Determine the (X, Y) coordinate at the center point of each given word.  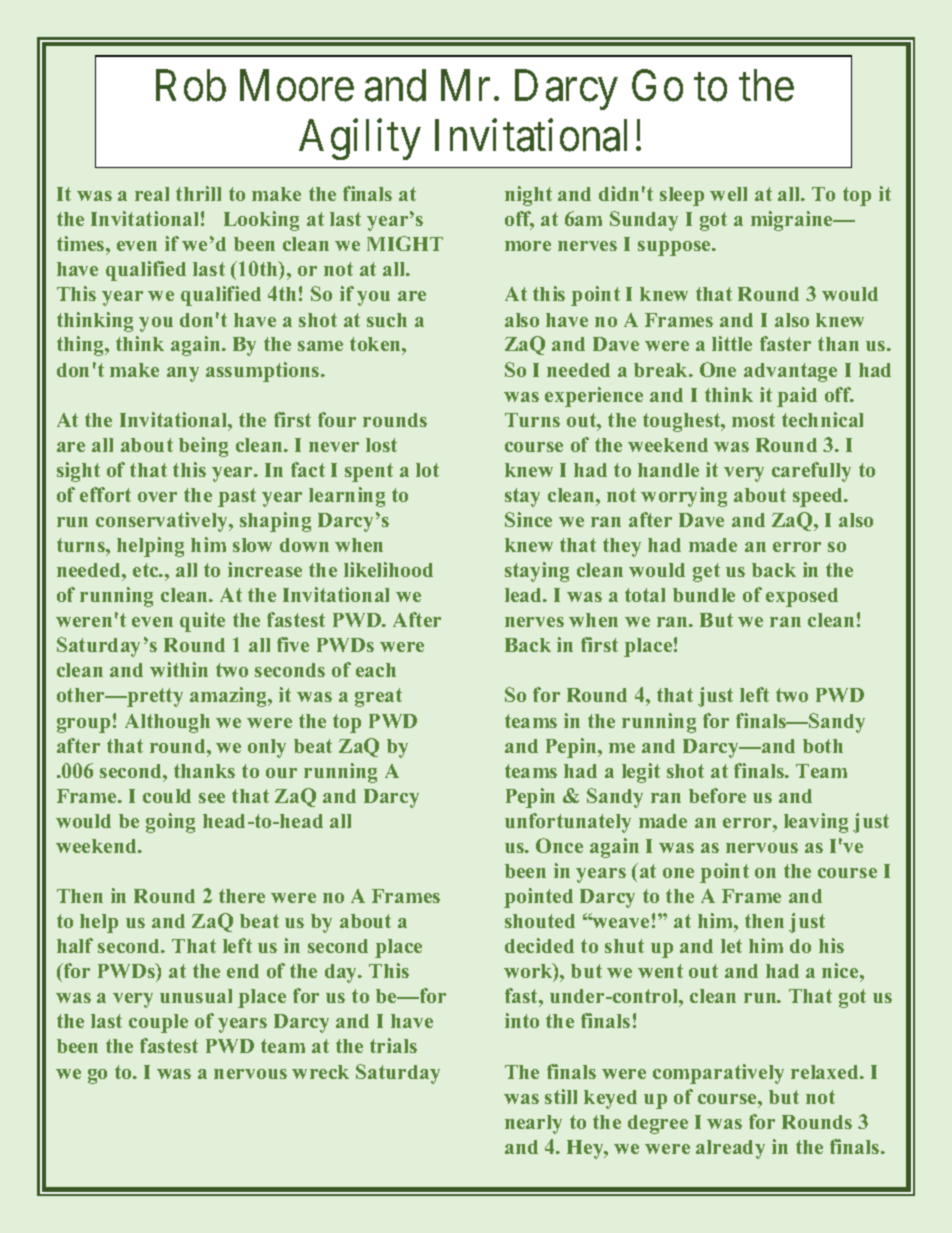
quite (202, 622)
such (387, 320)
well (728, 194)
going (170, 823)
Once (559, 845)
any (183, 374)
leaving (816, 823)
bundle (704, 595)
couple (158, 1023)
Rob (191, 85)
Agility (360, 139)
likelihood (388, 569)
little (732, 343)
